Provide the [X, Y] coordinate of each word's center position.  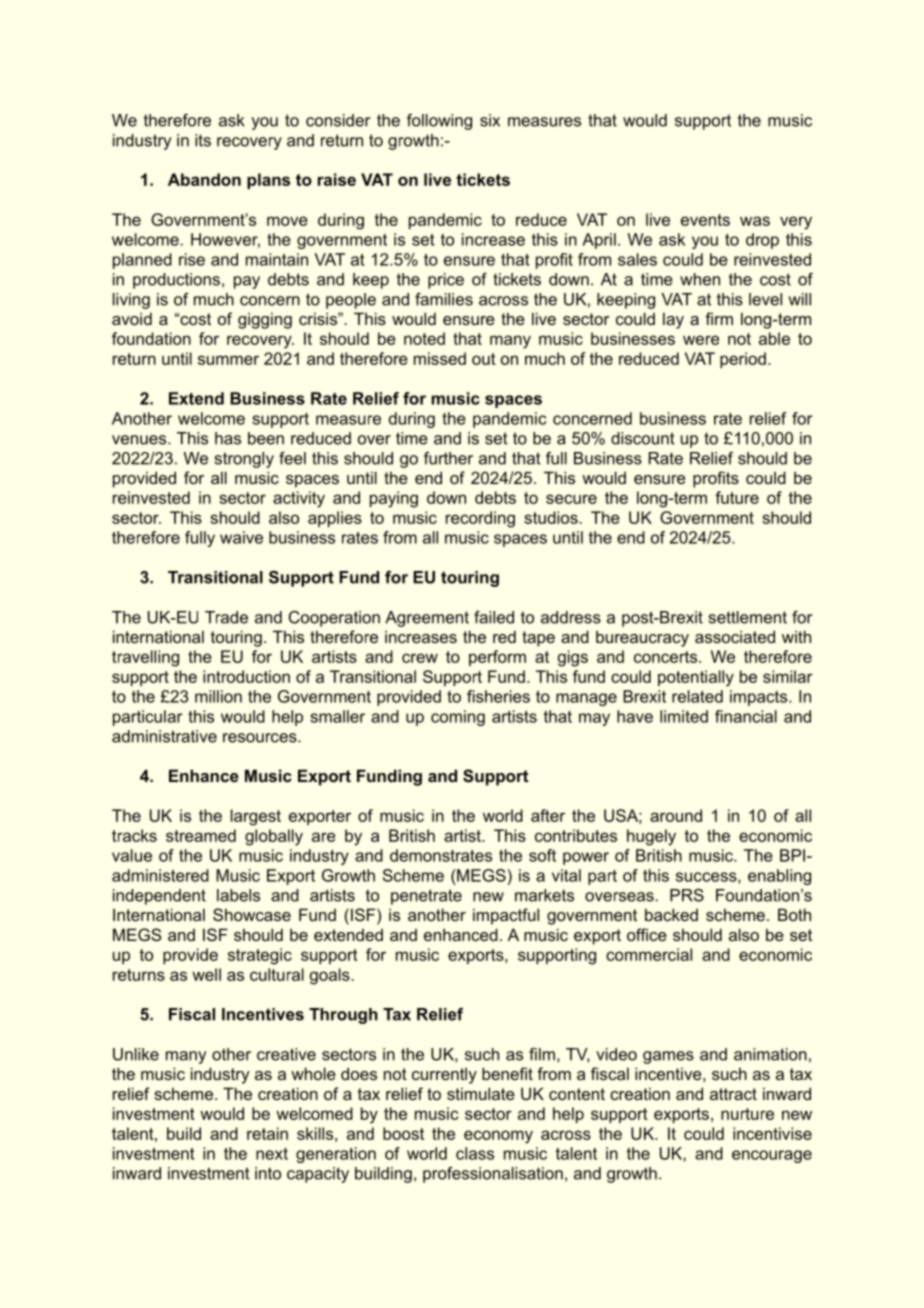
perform [497, 658]
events [705, 220]
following [439, 122]
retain [267, 1133]
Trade [226, 617]
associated [735, 636]
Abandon [204, 179]
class [475, 1153]
